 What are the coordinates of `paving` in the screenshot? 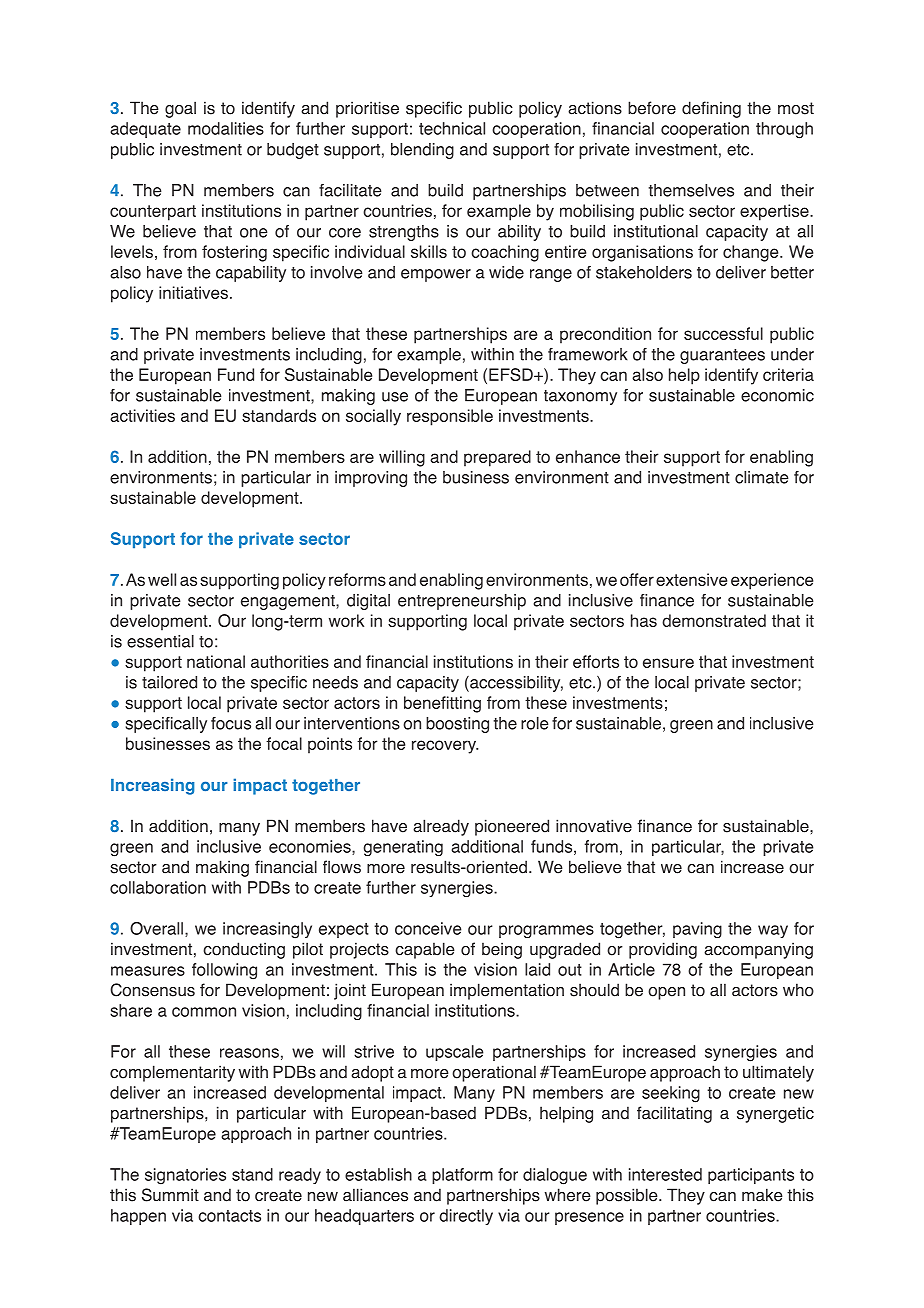 It's located at (697, 930).
